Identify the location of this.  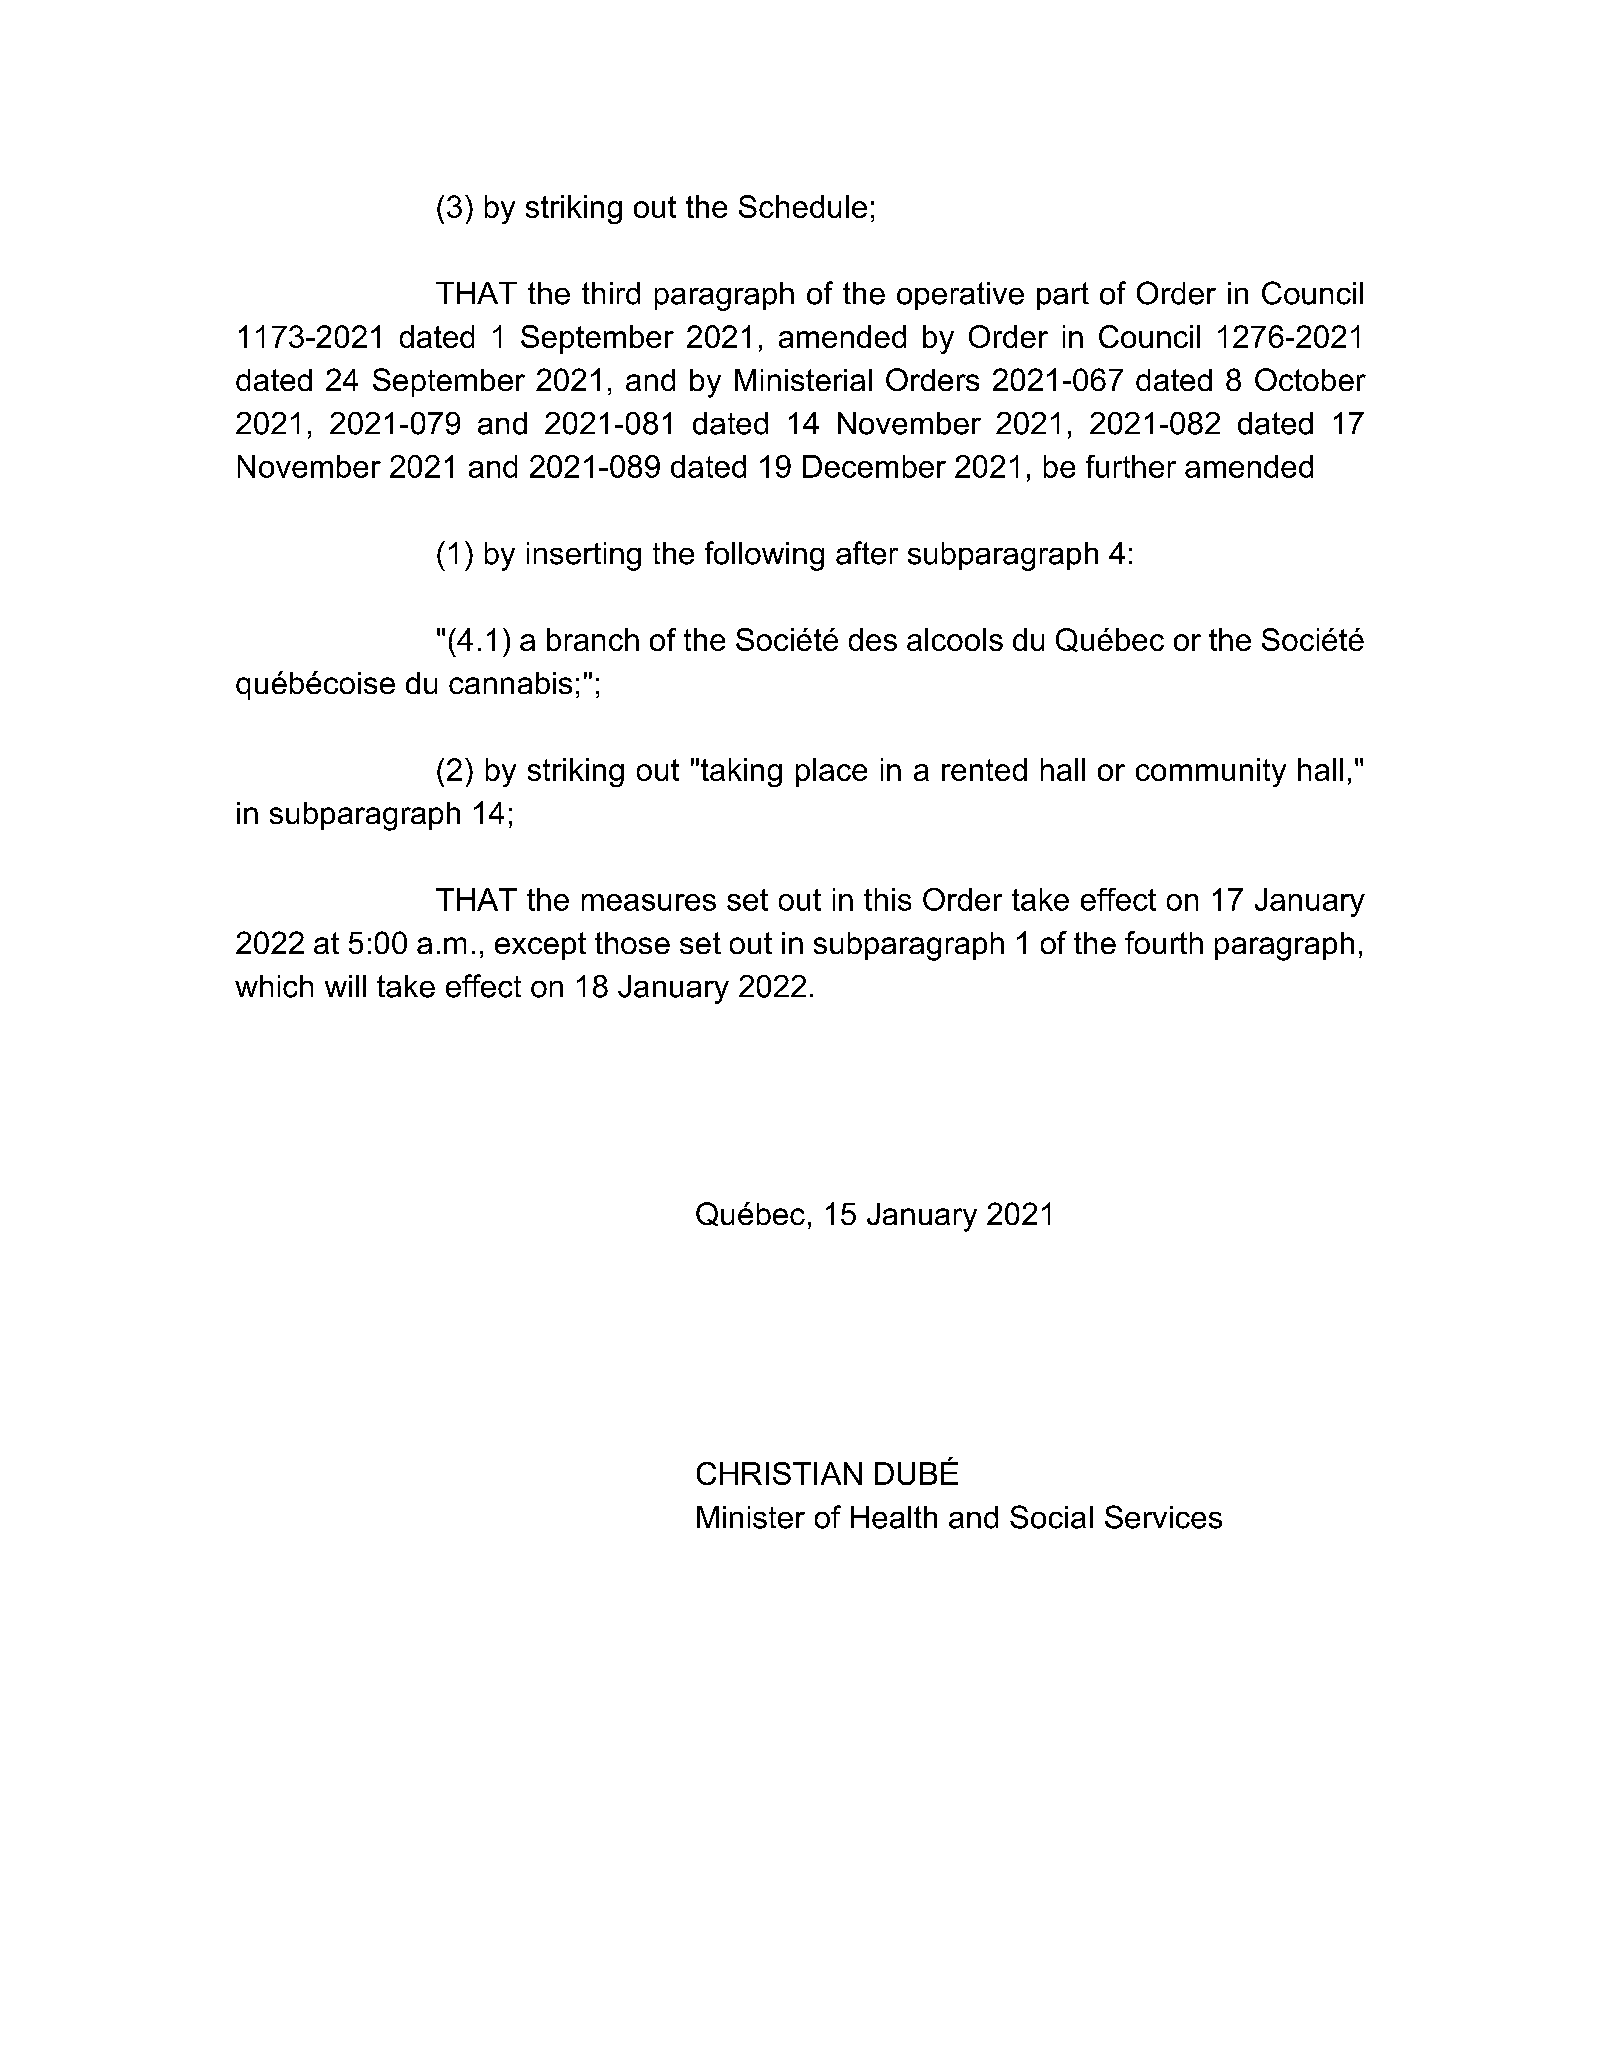
(887, 899).
